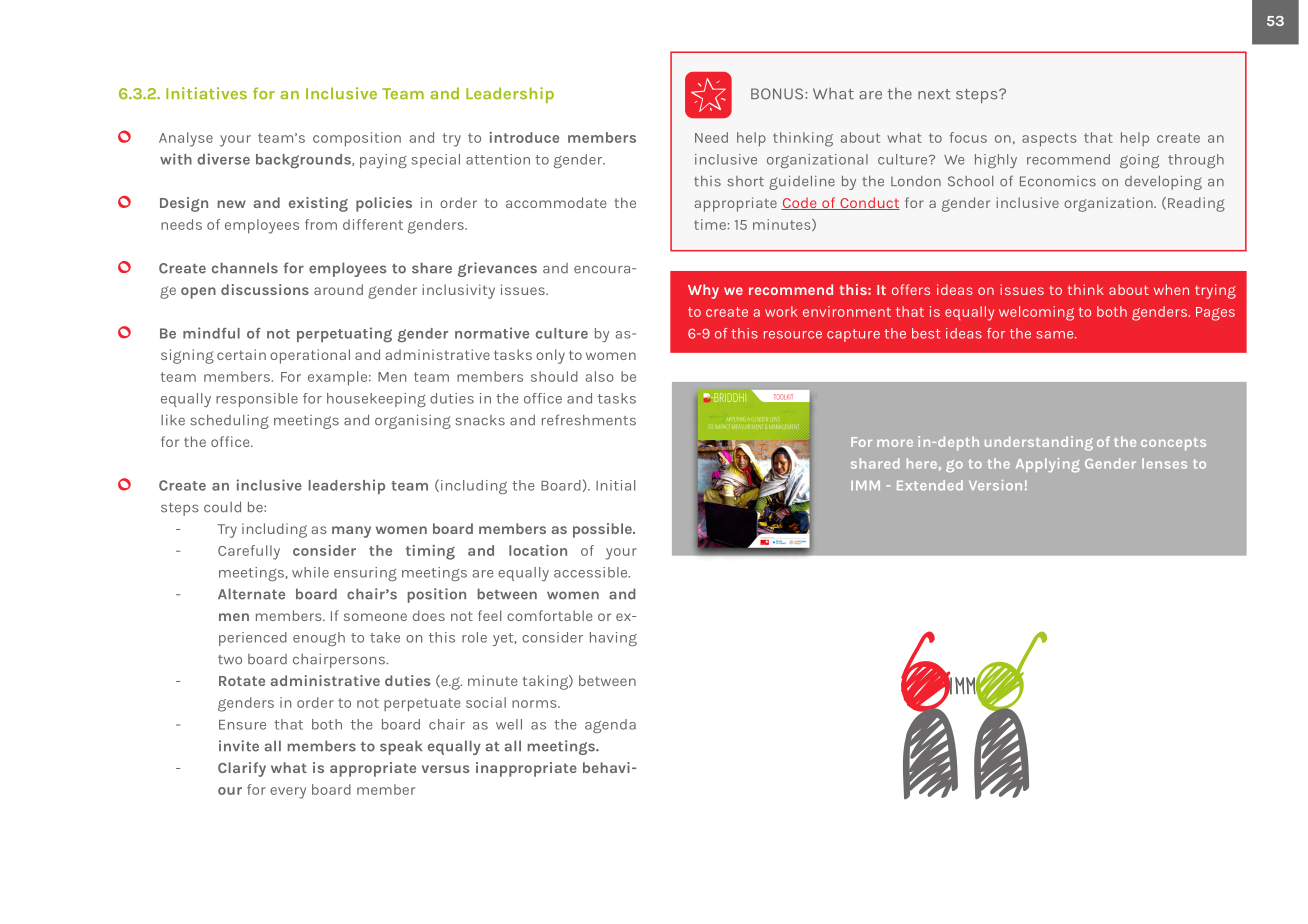  What do you see at coordinates (589, 420) in the document?
I see `refreshments` at bounding box center [589, 420].
